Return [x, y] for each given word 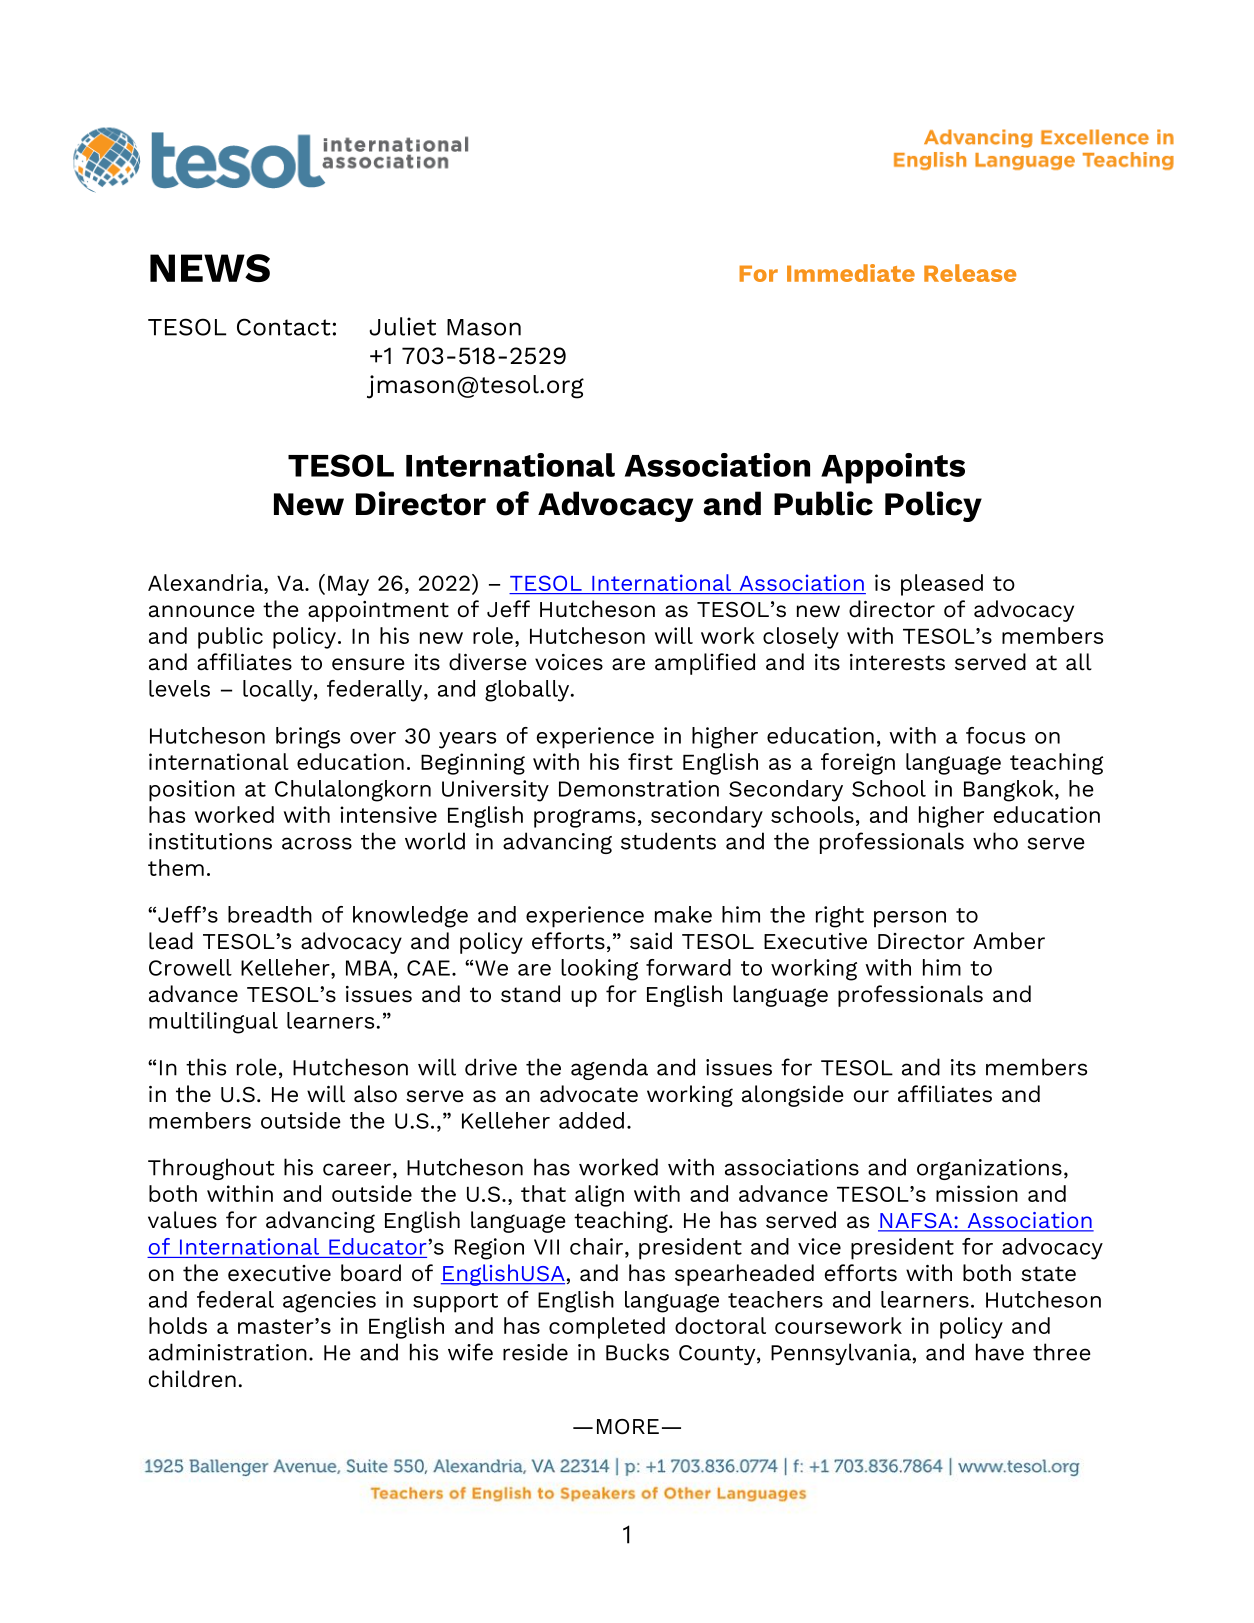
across [317, 843]
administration [228, 1352]
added [591, 1120]
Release [970, 273]
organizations [989, 1169]
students [668, 841]
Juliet [402, 326]
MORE [628, 1427]
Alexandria [206, 582]
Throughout [211, 1169]
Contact [283, 327]
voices [569, 662]
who [995, 841]
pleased [942, 585]
